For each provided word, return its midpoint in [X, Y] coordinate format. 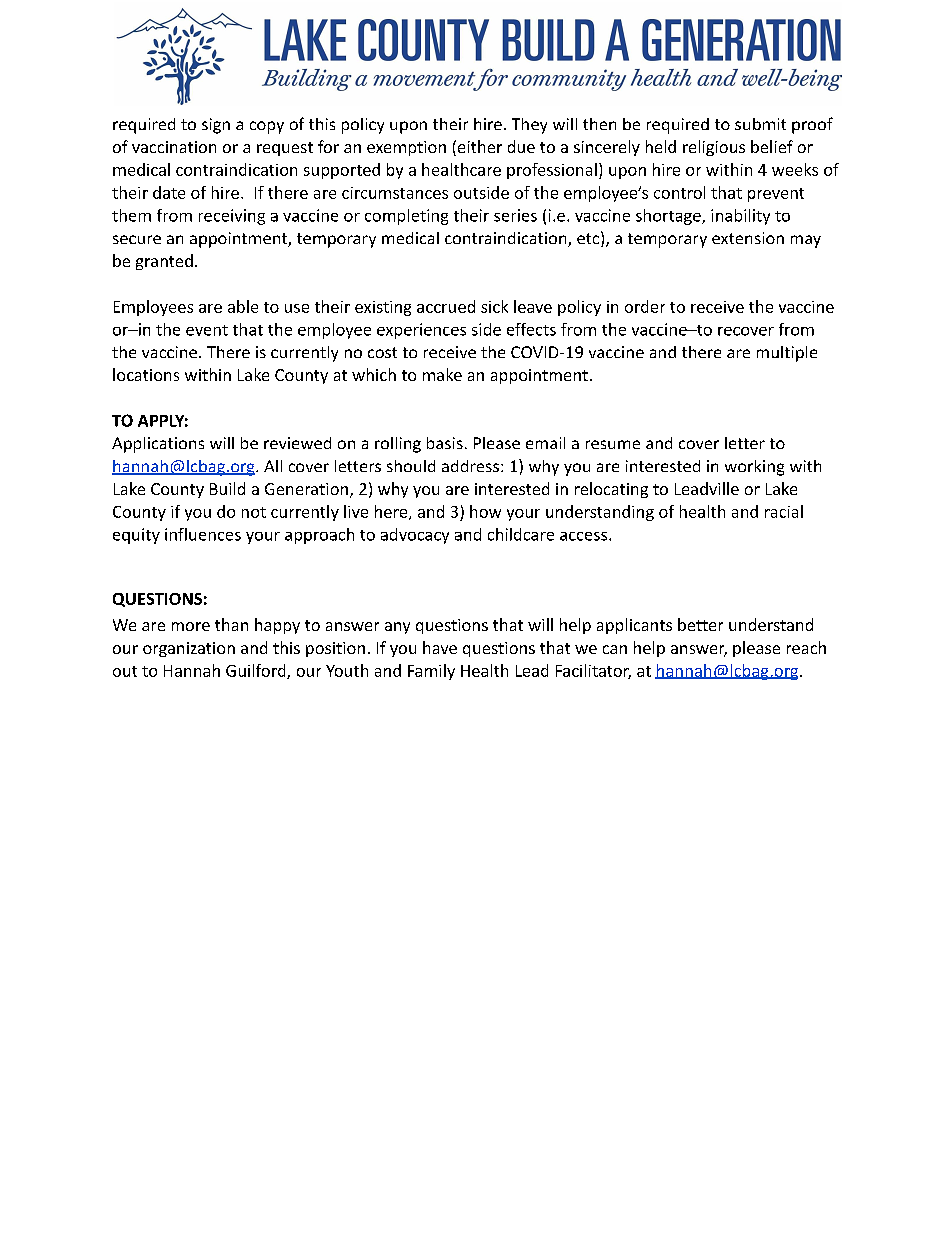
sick [494, 306]
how [485, 511]
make [442, 374]
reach [806, 647]
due [521, 146]
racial [784, 511]
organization [189, 649]
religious [714, 148]
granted [164, 262]
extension [748, 238]
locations [146, 374]
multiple [787, 354]
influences [203, 534]
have [440, 647]
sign [216, 126]
